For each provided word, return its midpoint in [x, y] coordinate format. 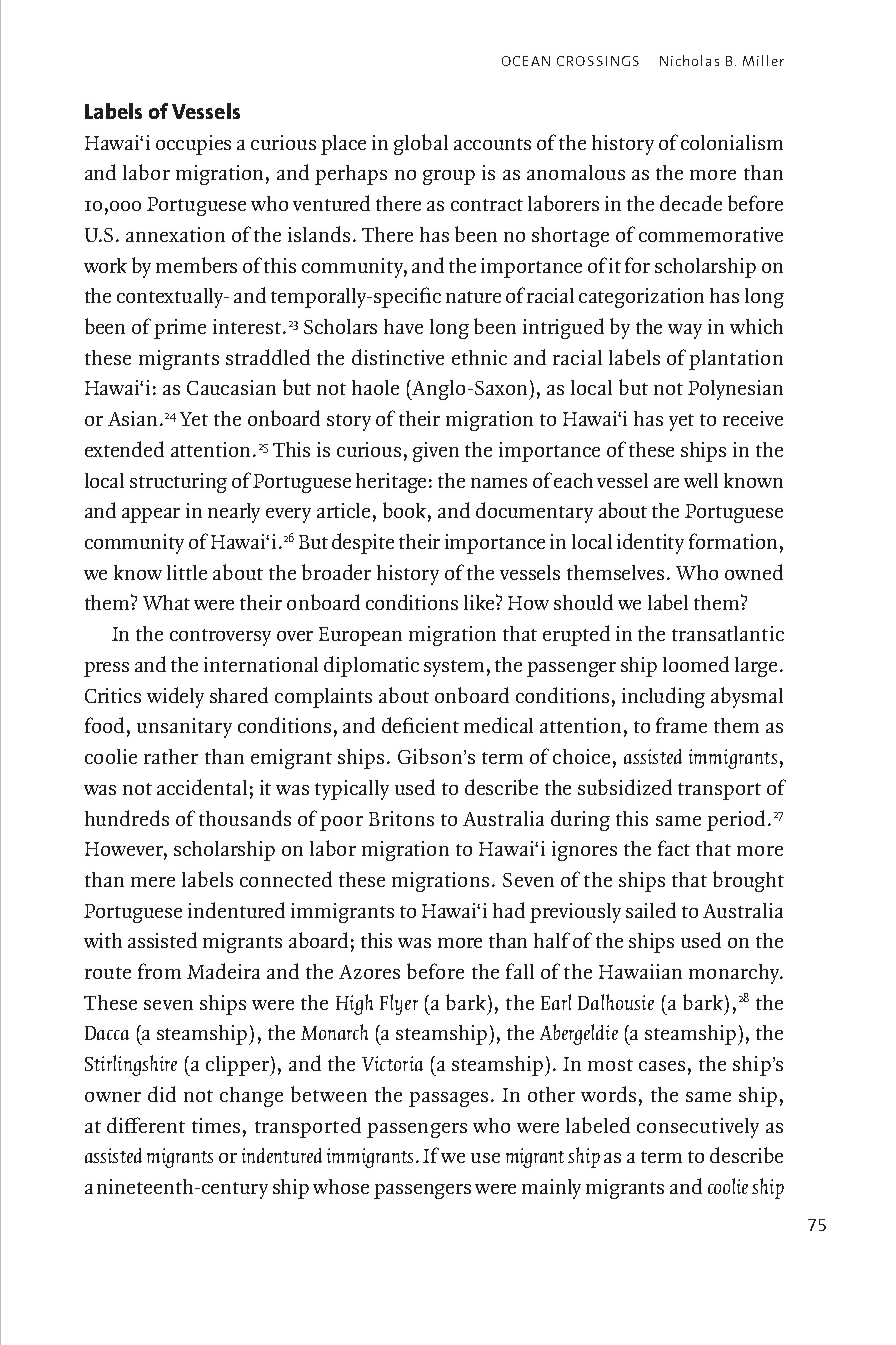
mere [153, 882]
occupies [193, 145]
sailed [651, 910]
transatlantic [728, 633]
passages [448, 1099]
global [421, 144]
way [685, 331]
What [166, 602]
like [480, 602]
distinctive [398, 357]
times [216, 1125]
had [509, 910]
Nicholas [689, 60]
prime [180, 329]
